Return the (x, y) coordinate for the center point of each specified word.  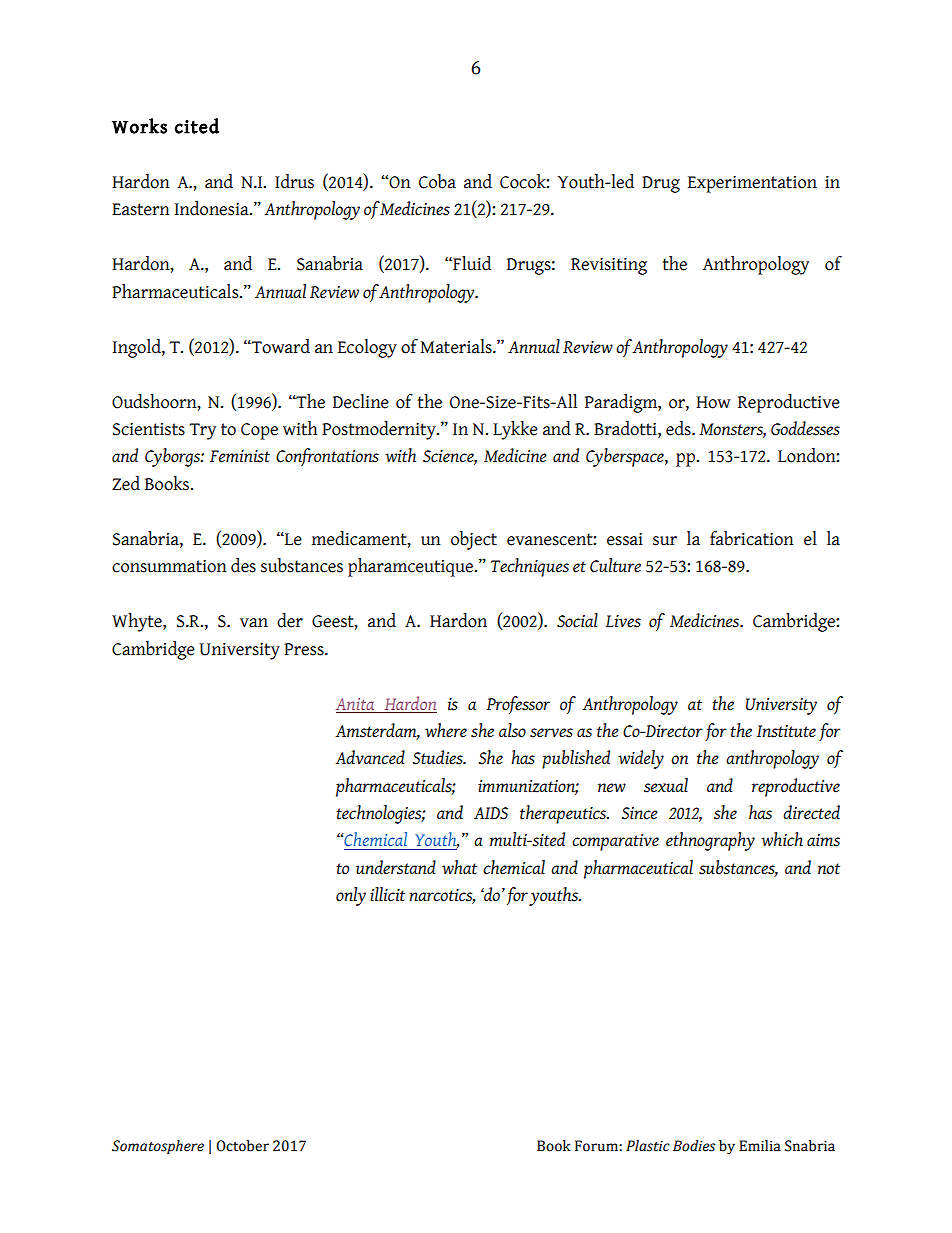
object (474, 540)
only (351, 896)
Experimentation (752, 184)
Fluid (471, 263)
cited (197, 126)
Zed (126, 483)
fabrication (752, 538)
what (459, 867)
